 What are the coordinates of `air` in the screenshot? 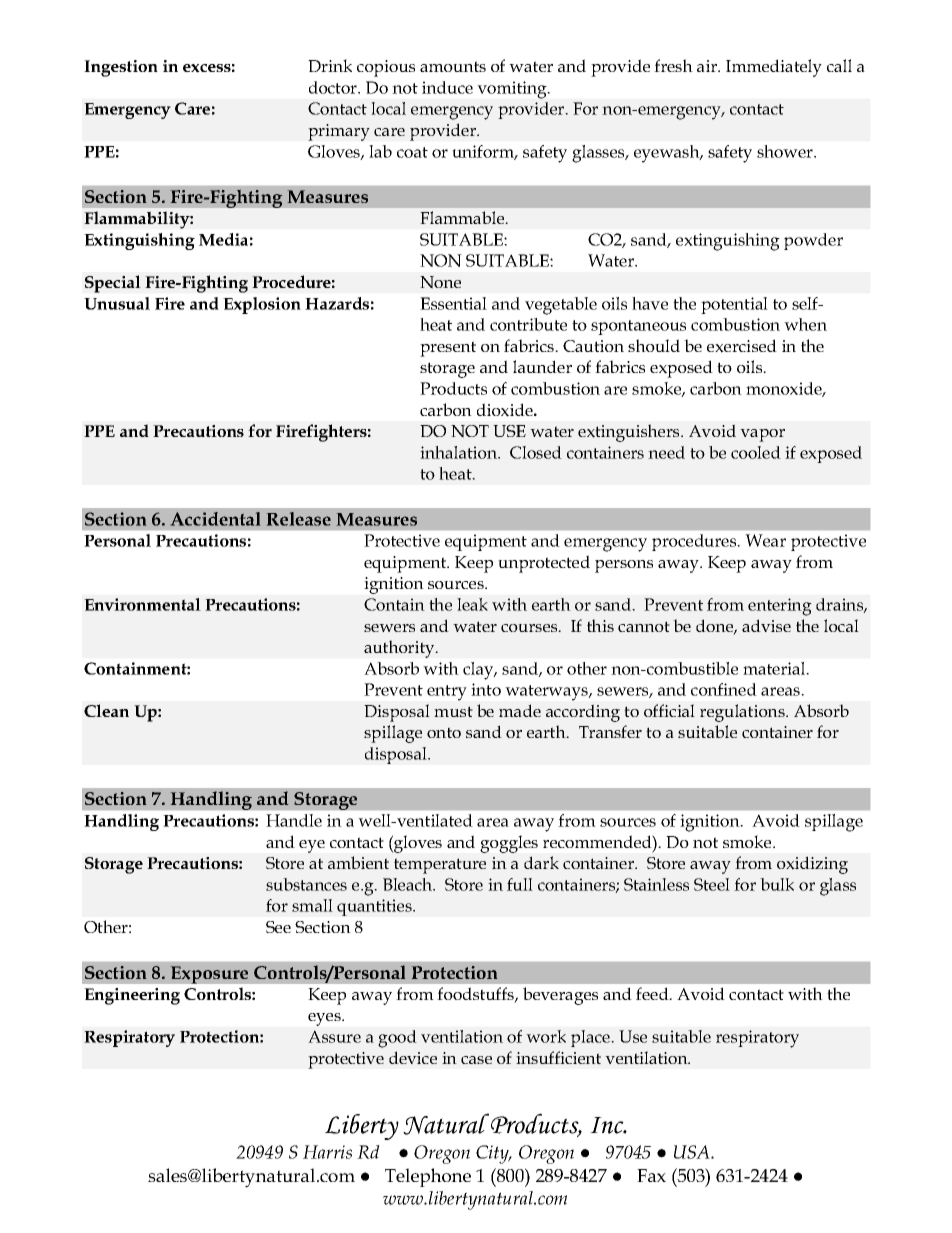 It's located at (708, 66).
